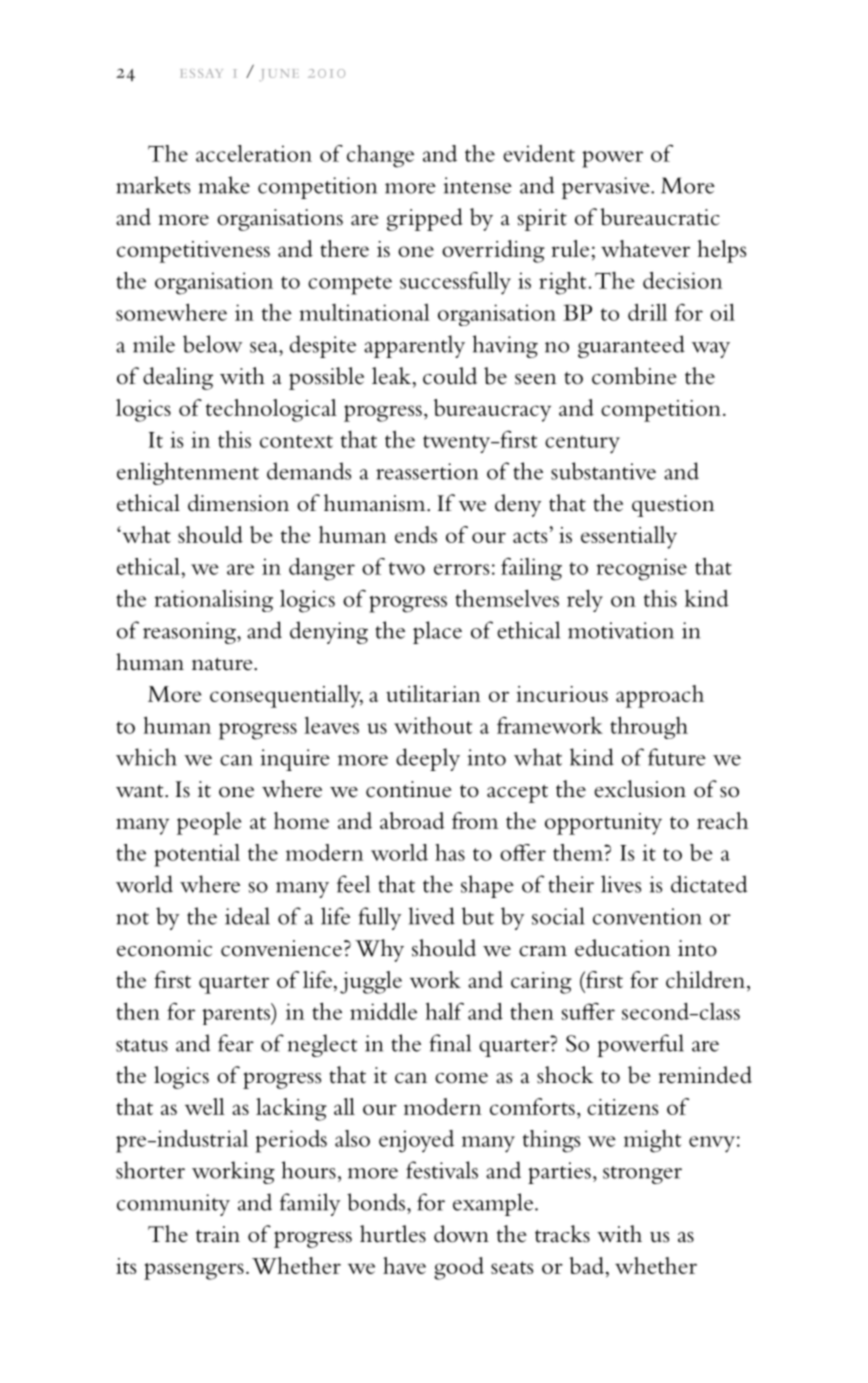  I want to click on rationalising, so click(214, 601).
